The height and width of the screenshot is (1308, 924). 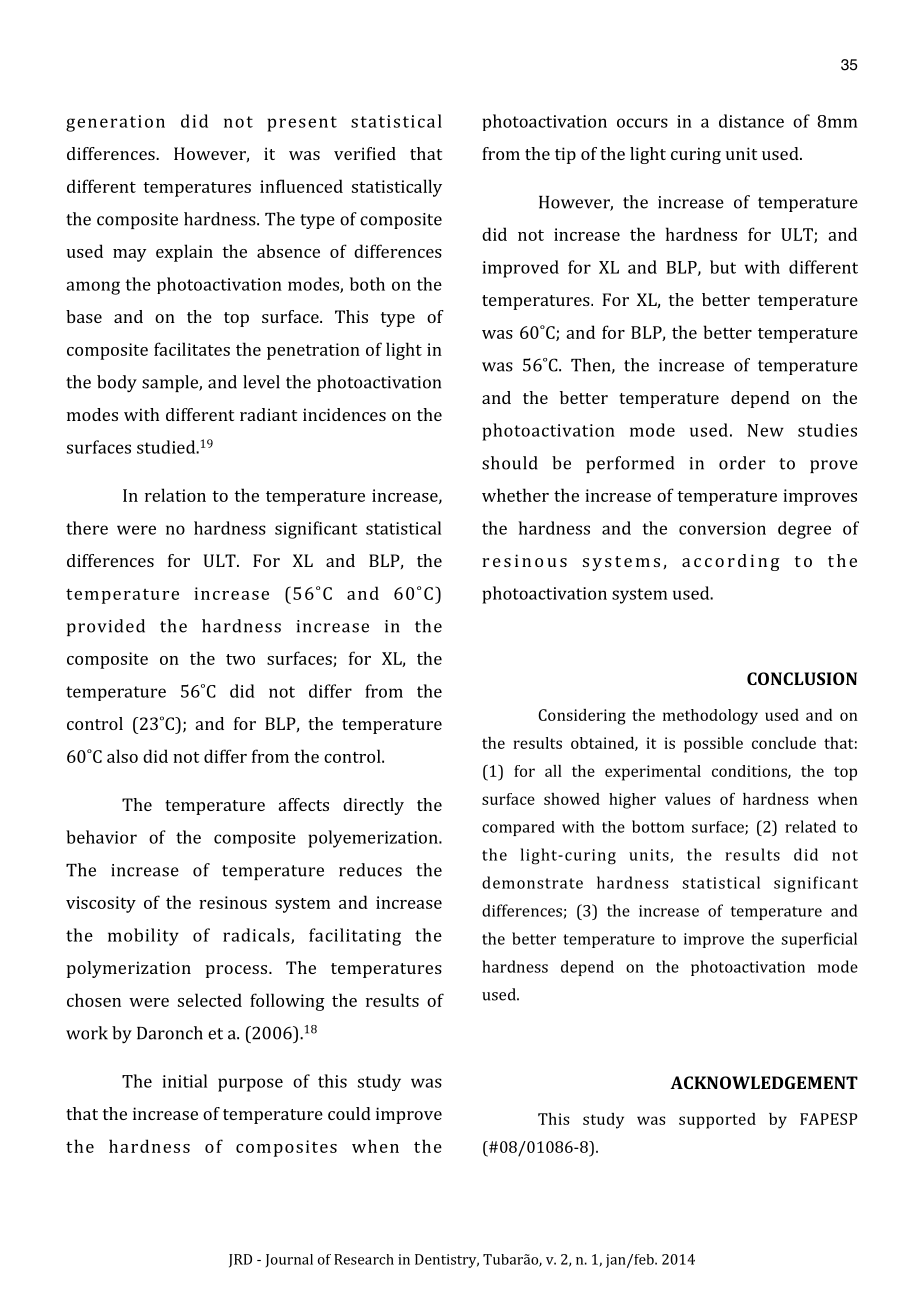 I want to click on related, so click(x=810, y=826).
